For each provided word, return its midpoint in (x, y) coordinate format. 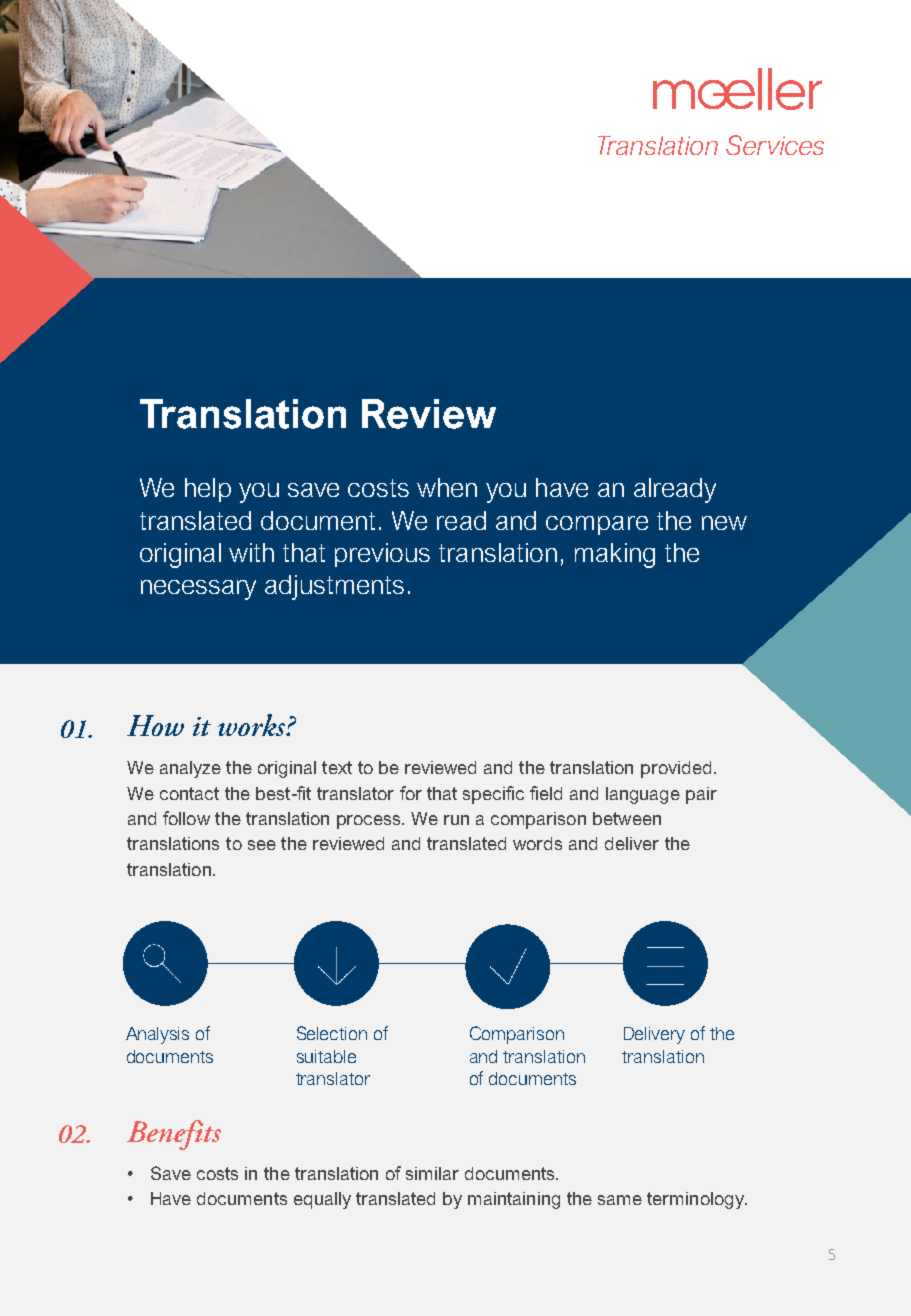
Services (775, 145)
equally (322, 1200)
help (208, 490)
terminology (697, 1200)
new (724, 523)
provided (676, 769)
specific (493, 795)
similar (432, 1173)
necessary (198, 590)
